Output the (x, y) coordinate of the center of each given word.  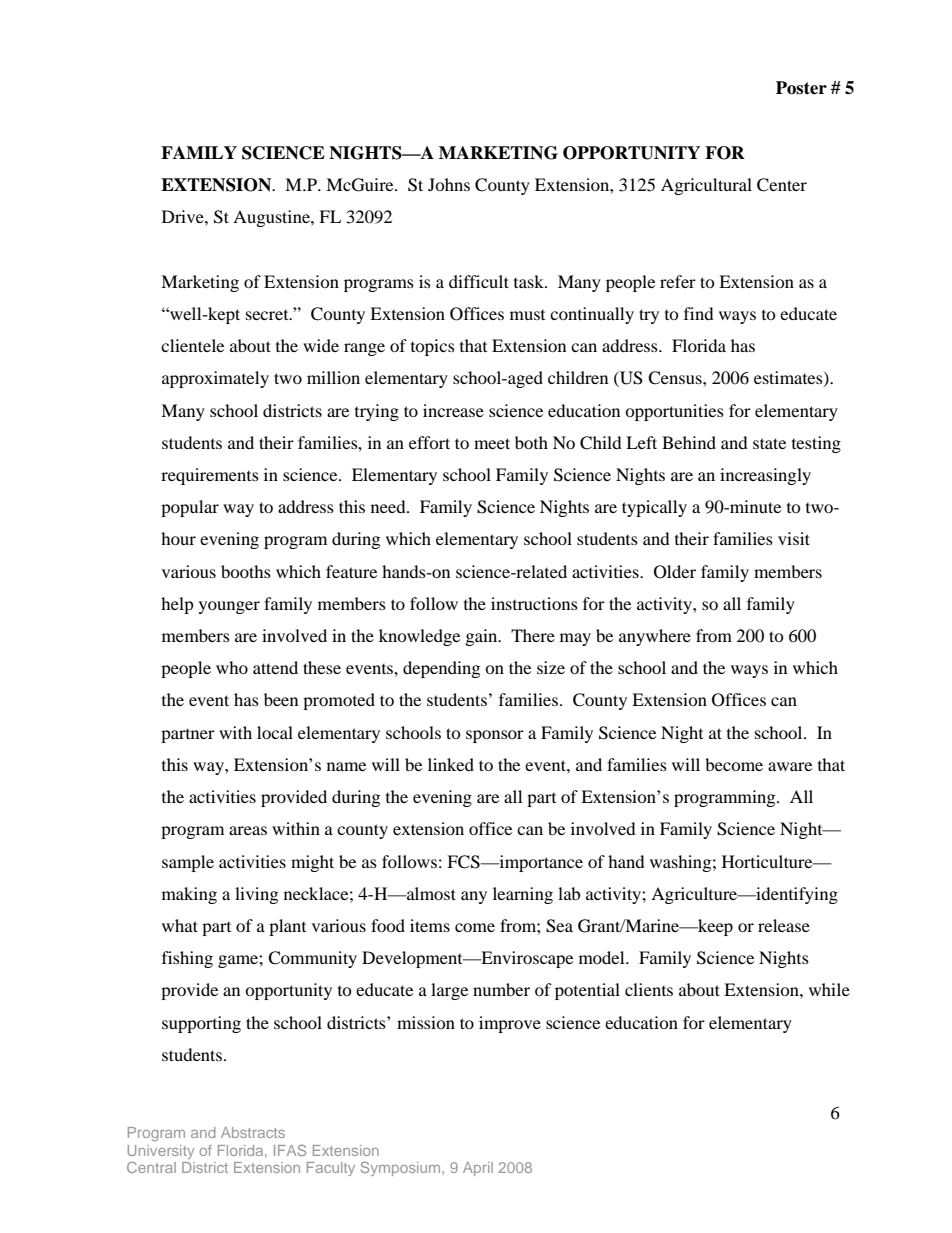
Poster (801, 88)
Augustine (272, 218)
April (478, 1169)
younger (229, 607)
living (256, 895)
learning (523, 895)
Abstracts (253, 1132)
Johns (449, 184)
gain (483, 637)
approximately (215, 379)
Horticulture (768, 861)
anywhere (655, 637)
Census (676, 378)
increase (453, 410)
